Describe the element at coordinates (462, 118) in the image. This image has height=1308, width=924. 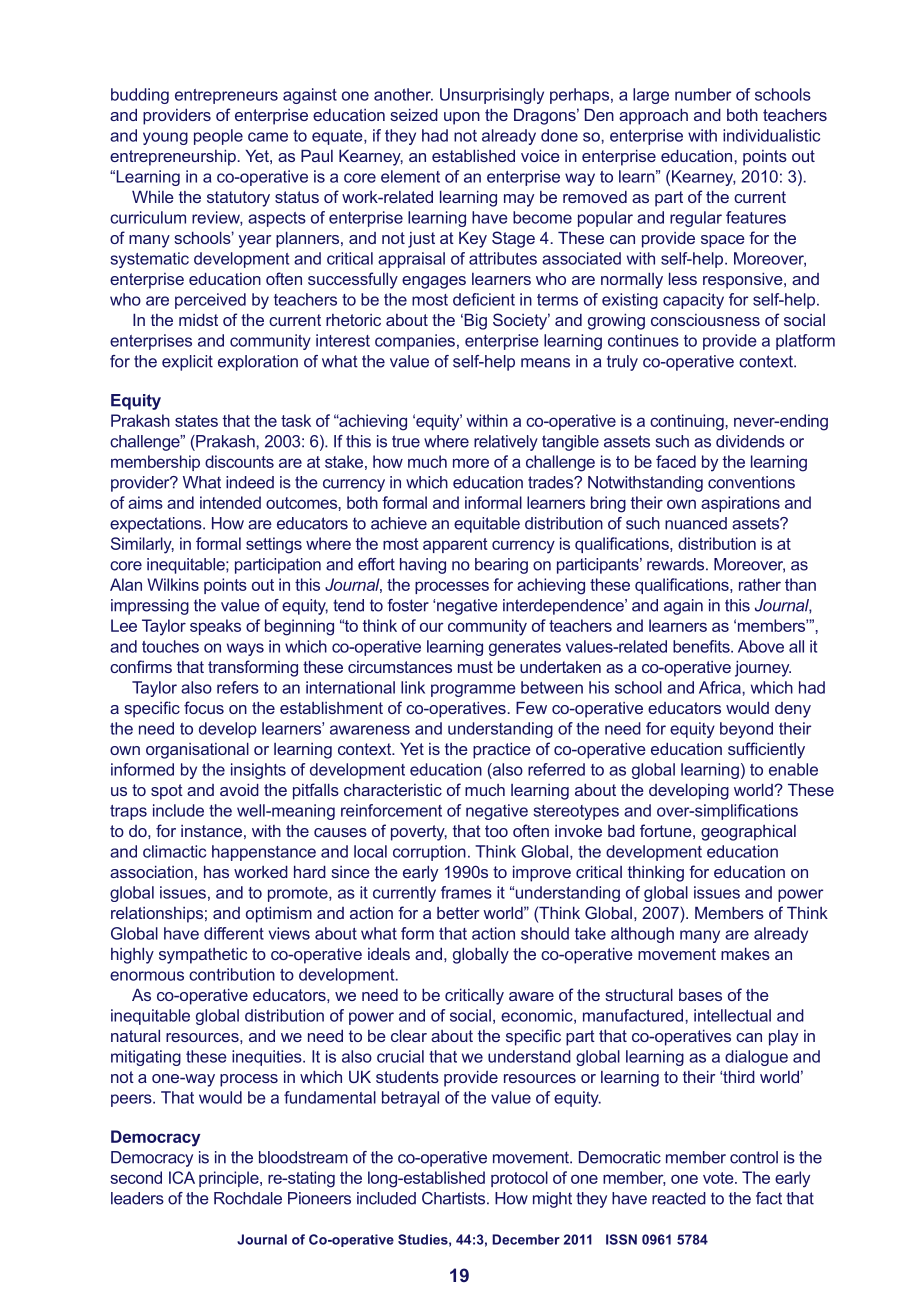
I see `upon` at that location.
